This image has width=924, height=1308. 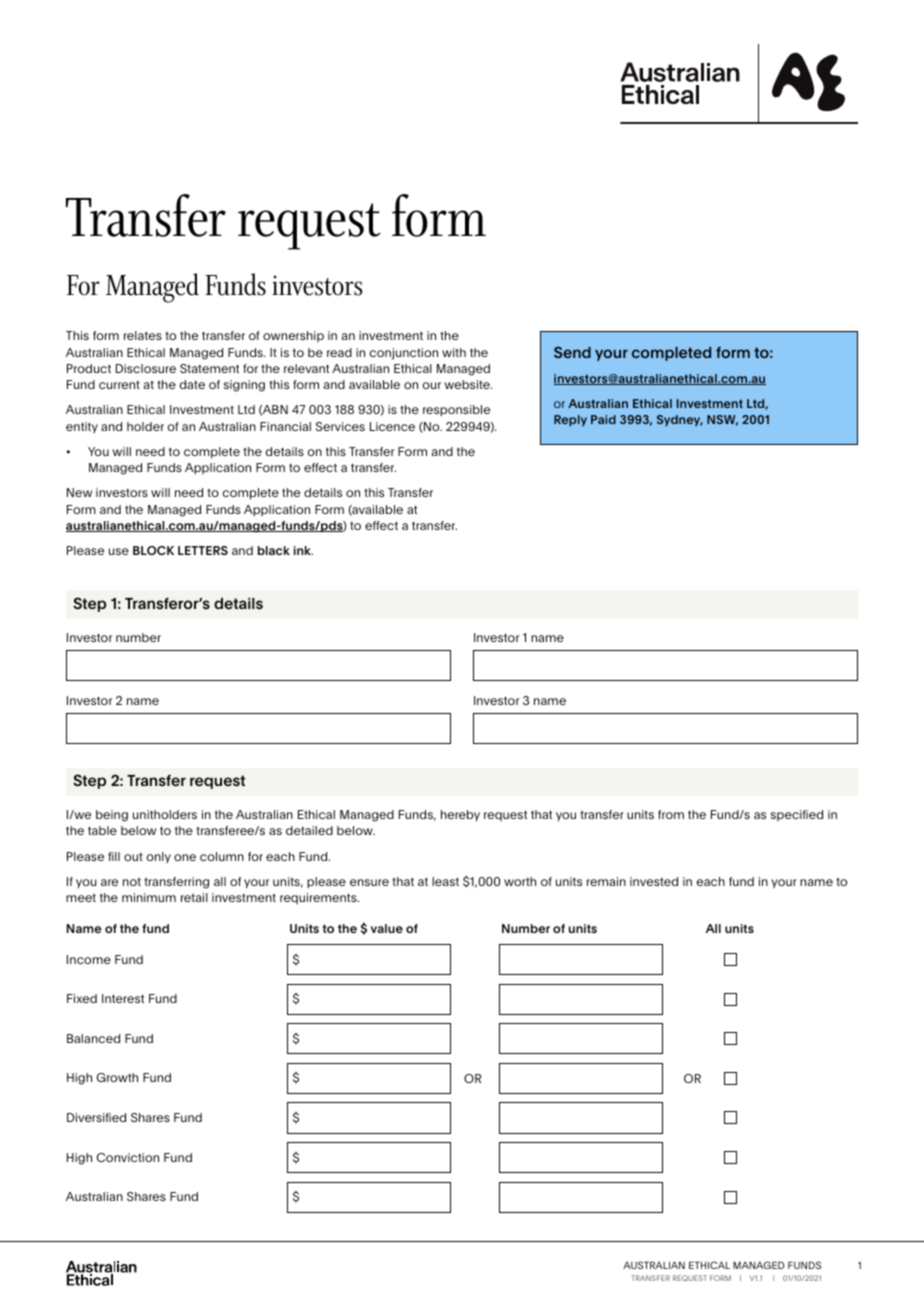 I want to click on from, so click(x=671, y=814).
